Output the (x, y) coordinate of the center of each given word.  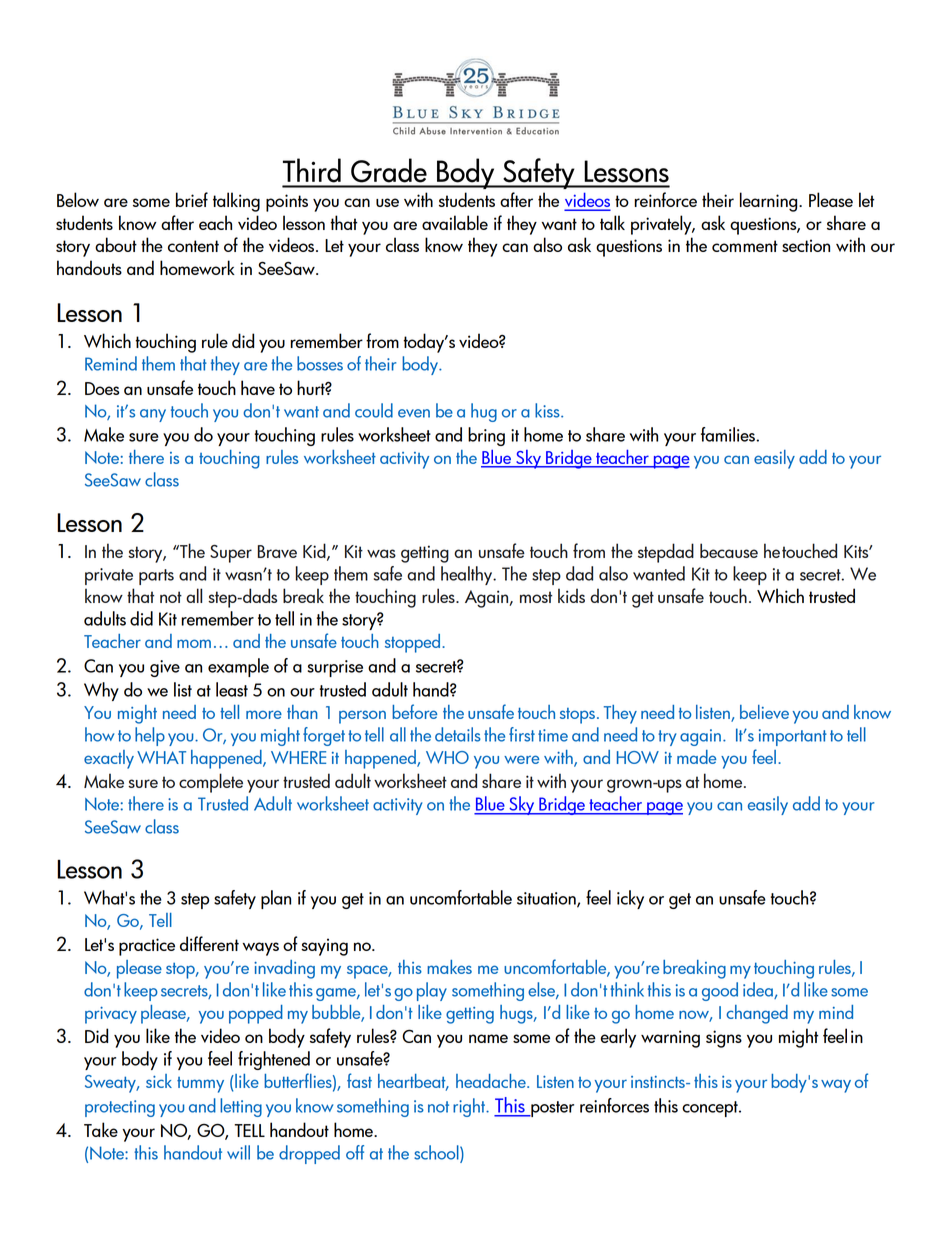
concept (711, 1109)
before (414, 711)
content (193, 246)
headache (492, 1081)
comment (745, 246)
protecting (120, 1108)
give (165, 668)
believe (764, 712)
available (455, 222)
